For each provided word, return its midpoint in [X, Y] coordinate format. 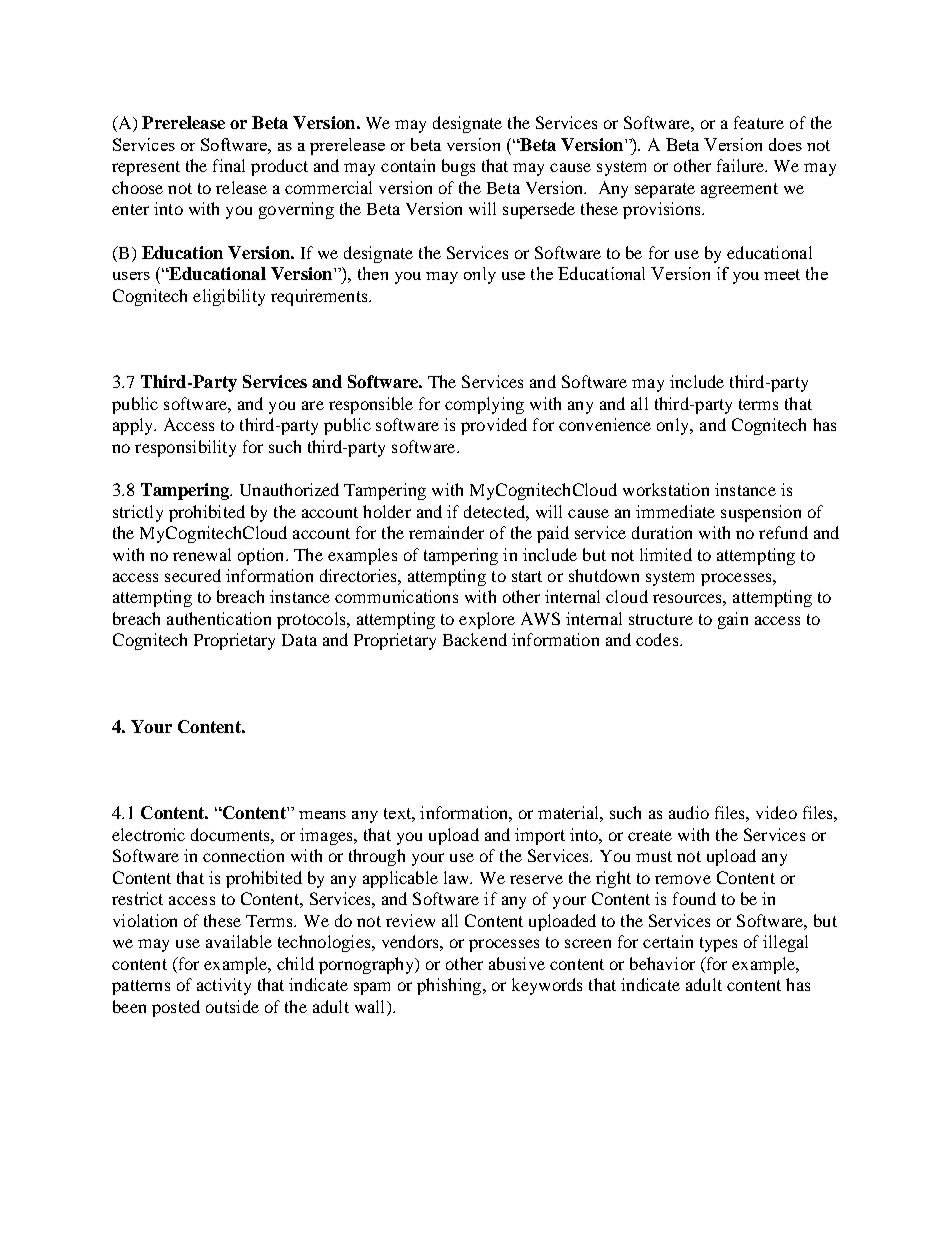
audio [689, 812]
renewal [202, 554]
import [540, 836]
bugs [458, 167]
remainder [446, 532]
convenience [605, 424]
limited [666, 554]
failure [742, 165]
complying [484, 405]
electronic [148, 834]
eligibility [229, 297]
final [229, 165]
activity [224, 986]
